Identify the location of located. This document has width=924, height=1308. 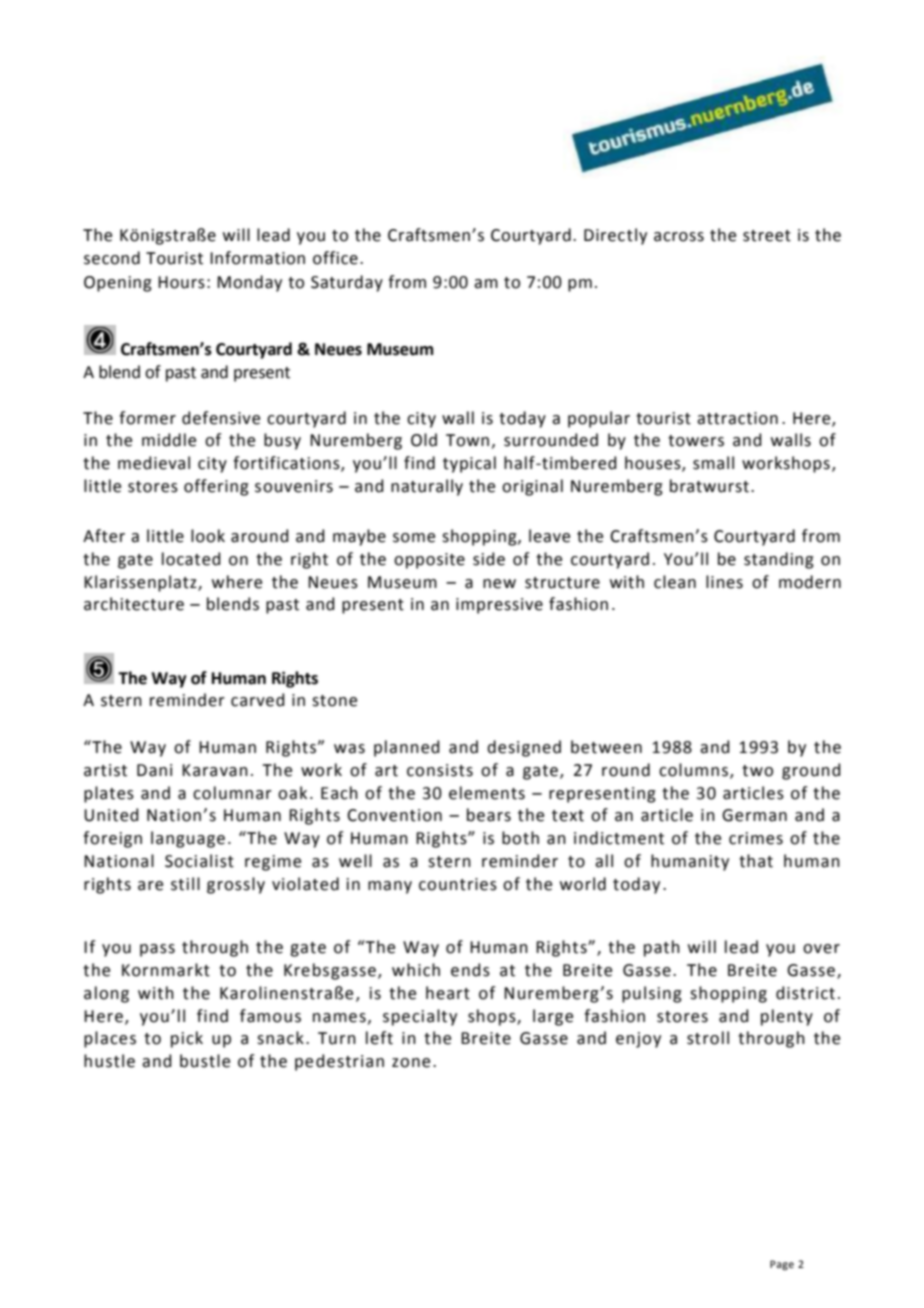
(191, 559).
